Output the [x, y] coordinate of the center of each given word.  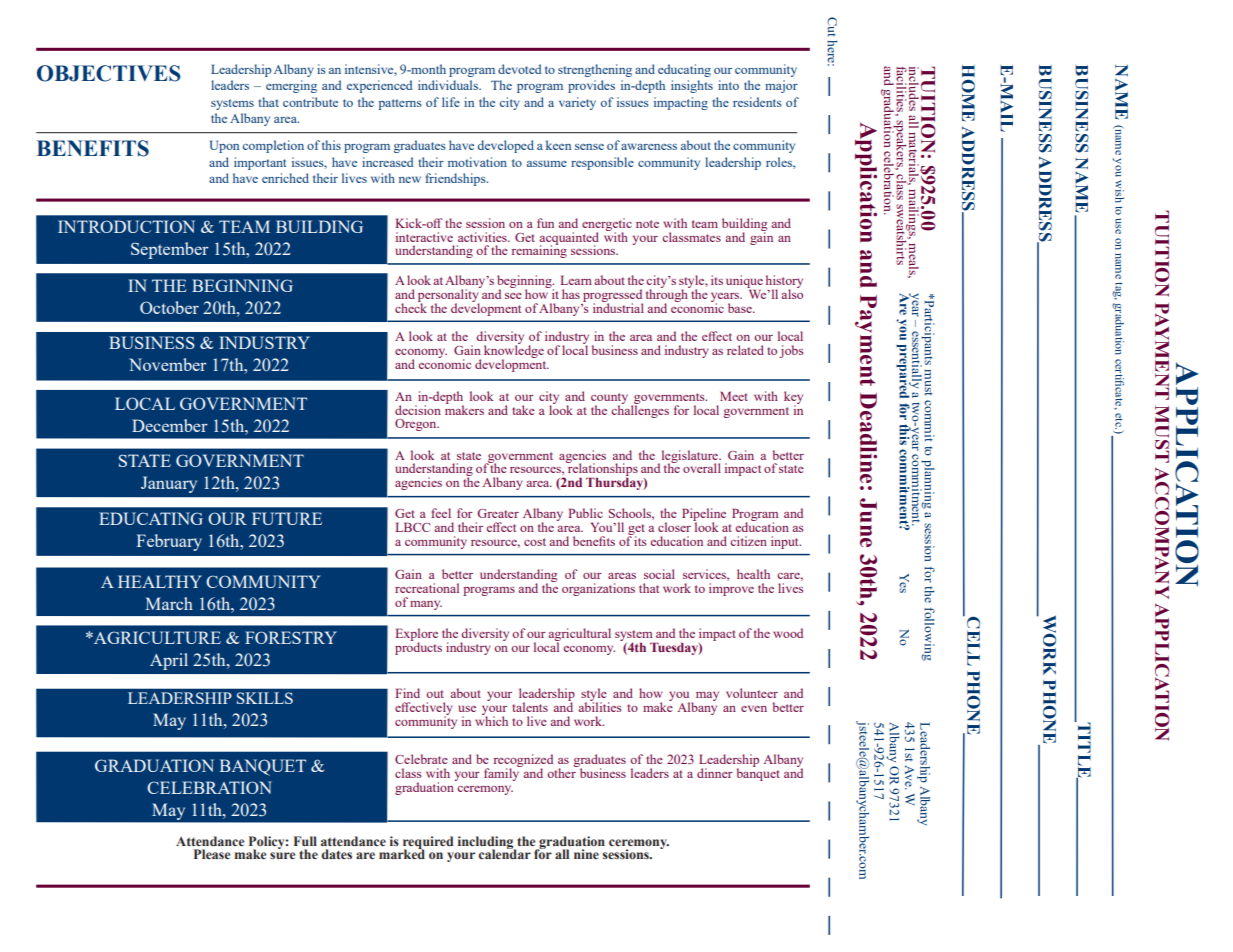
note [647, 224]
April [169, 661]
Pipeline [704, 516]
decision [418, 410]
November [168, 364]
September [170, 250]
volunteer [752, 693]
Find [407, 693]
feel [441, 513]
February [169, 542]
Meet [734, 396]
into [728, 85]
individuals [449, 85]
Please [212, 854]
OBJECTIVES [109, 73]
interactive [424, 237]
